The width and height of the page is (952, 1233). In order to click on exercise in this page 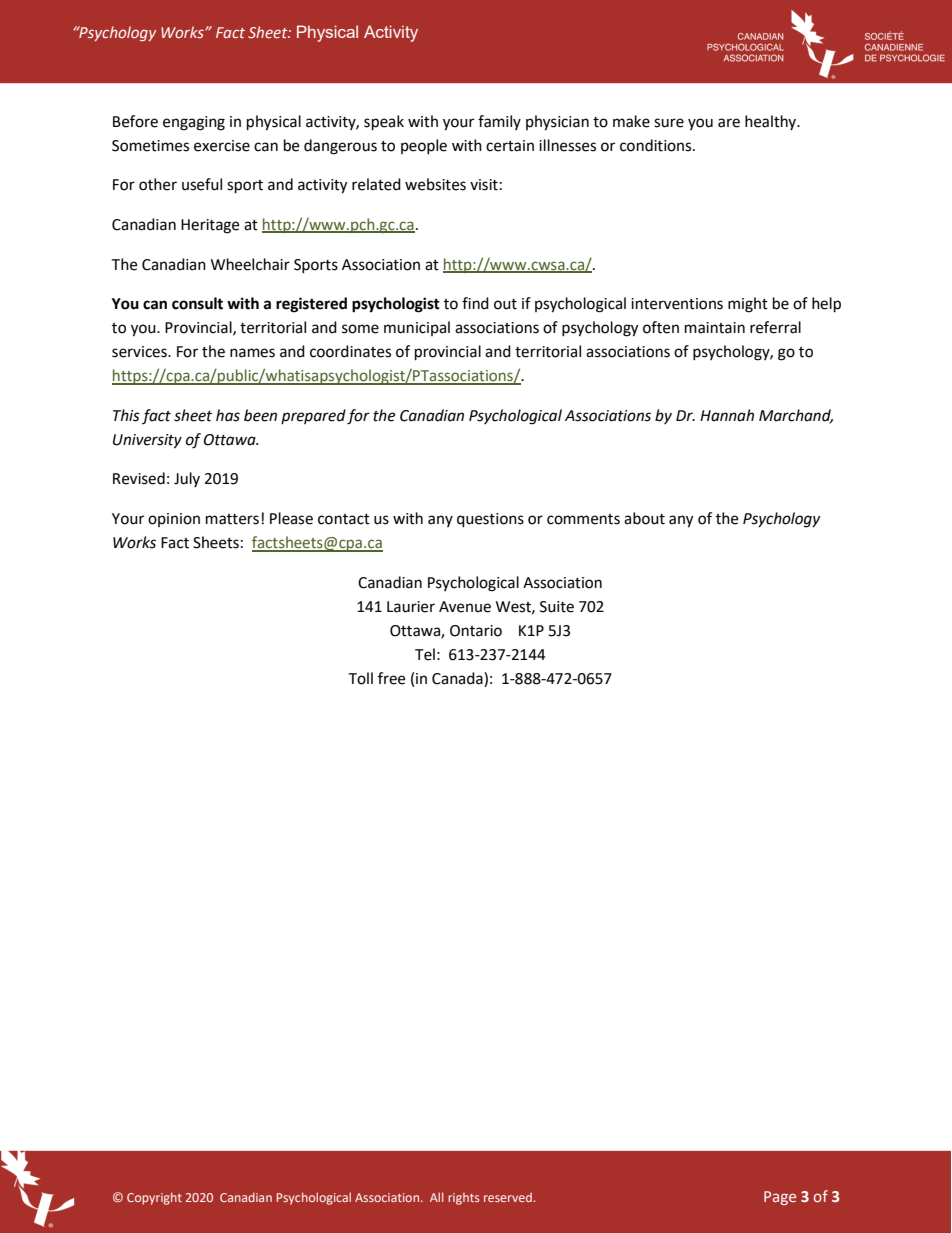, I will do `click(222, 146)`.
